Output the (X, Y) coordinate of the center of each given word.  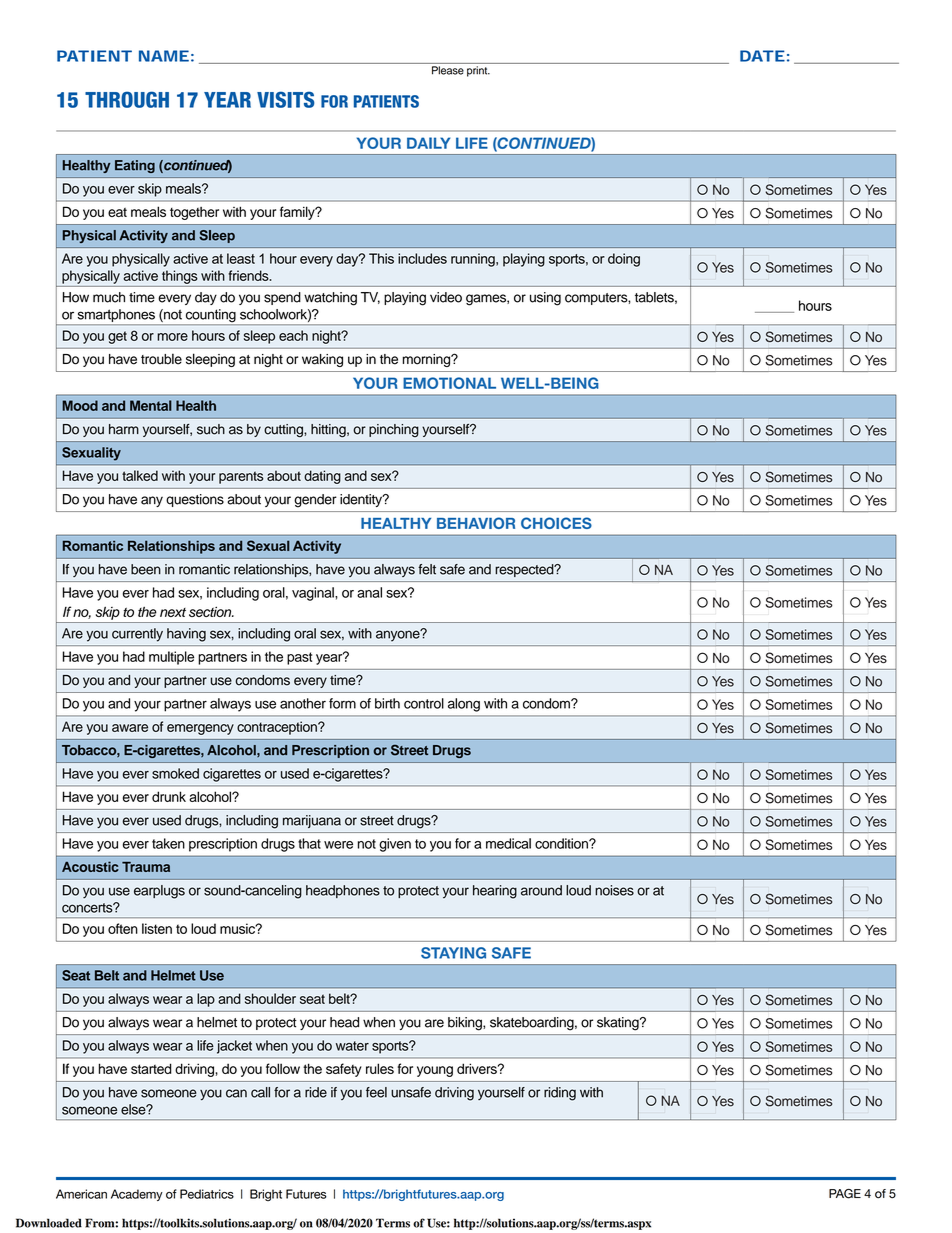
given (395, 845)
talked (140, 475)
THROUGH (127, 99)
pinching (394, 430)
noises (614, 890)
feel (376, 1092)
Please (448, 70)
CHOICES (556, 523)
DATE (762, 56)
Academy (137, 1195)
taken (168, 843)
